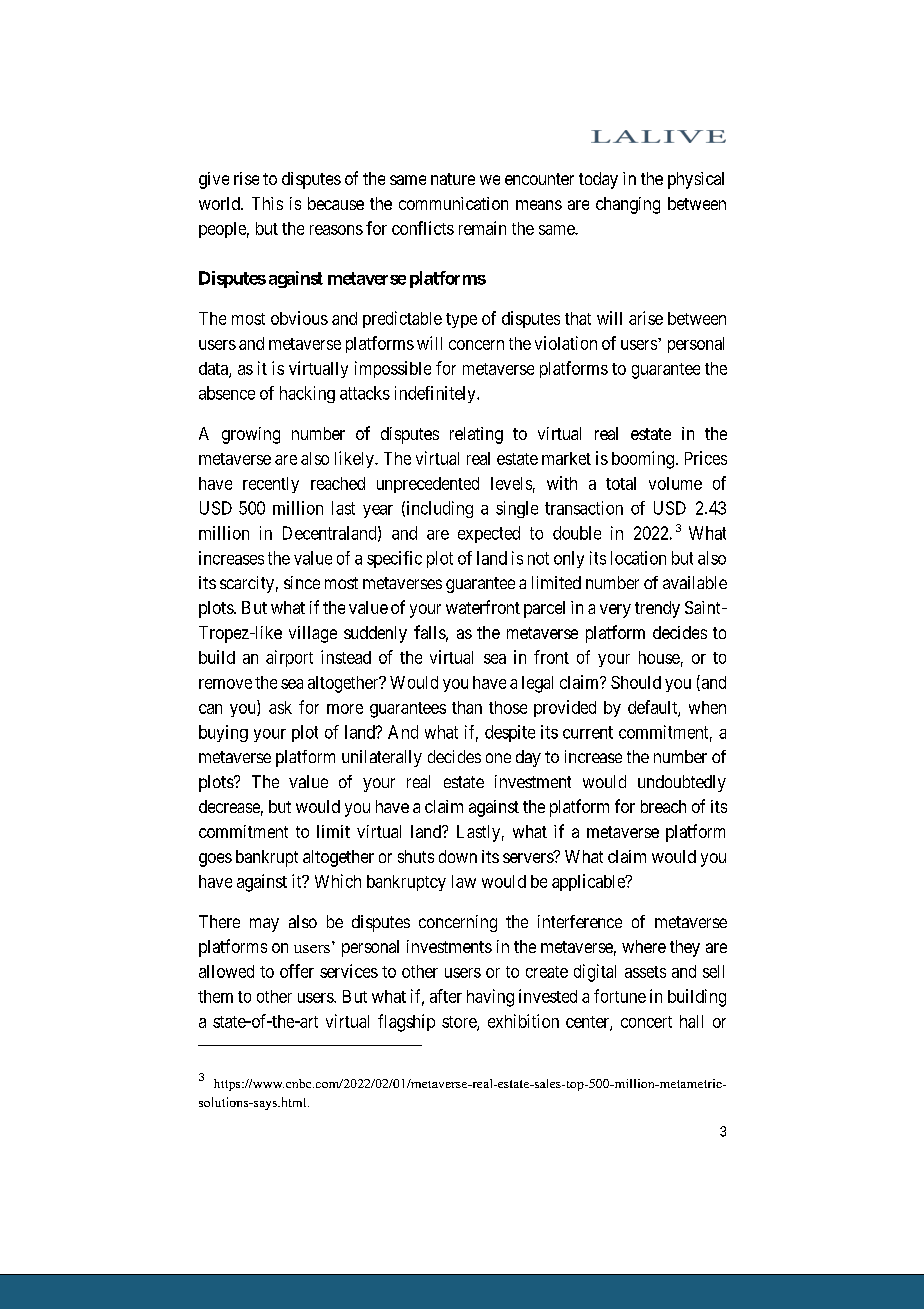 The image size is (924, 1309). Describe the element at coordinates (707, 707) in the screenshot. I see `when` at that location.
